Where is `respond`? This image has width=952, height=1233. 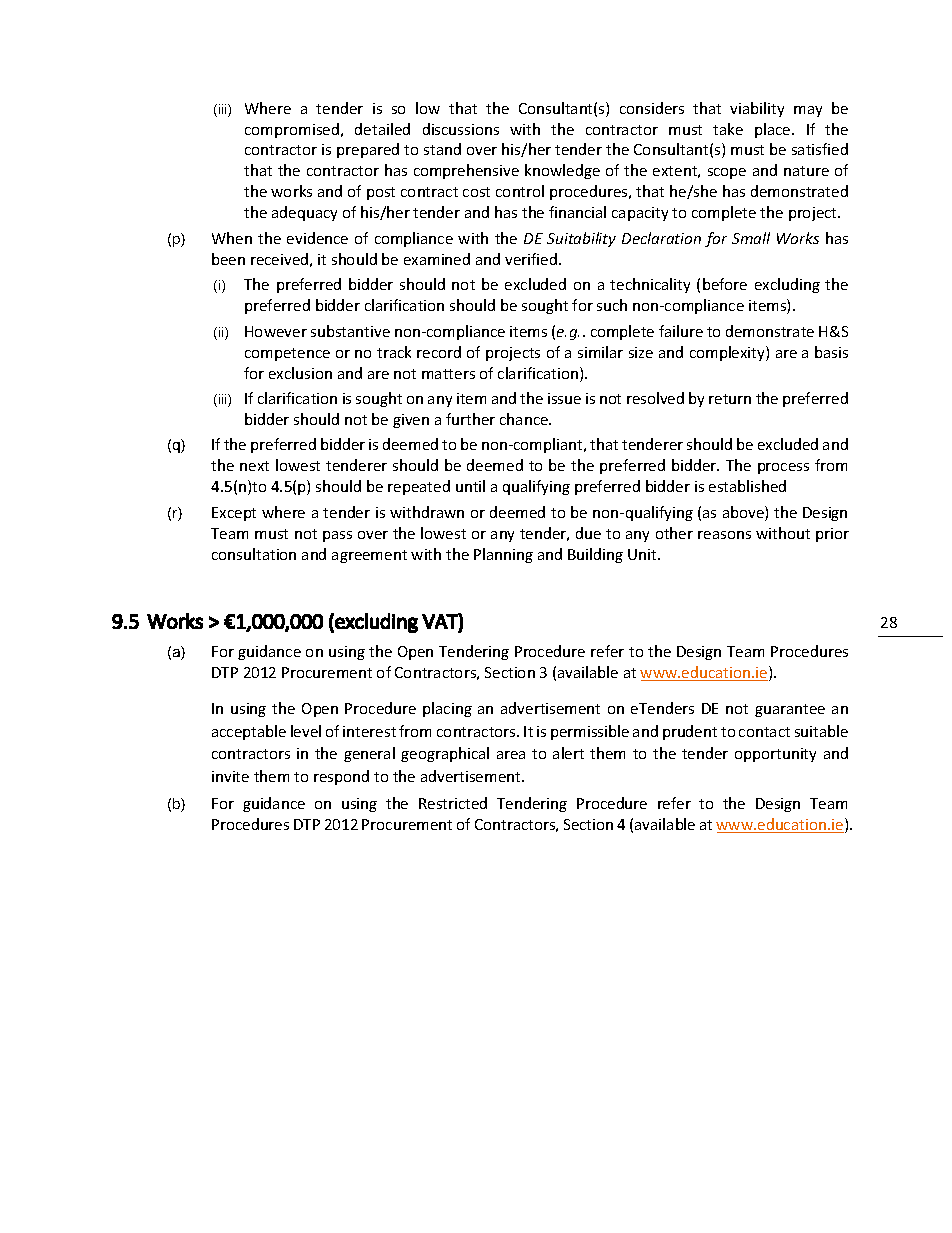 respond is located at coordinates (341, 777).
